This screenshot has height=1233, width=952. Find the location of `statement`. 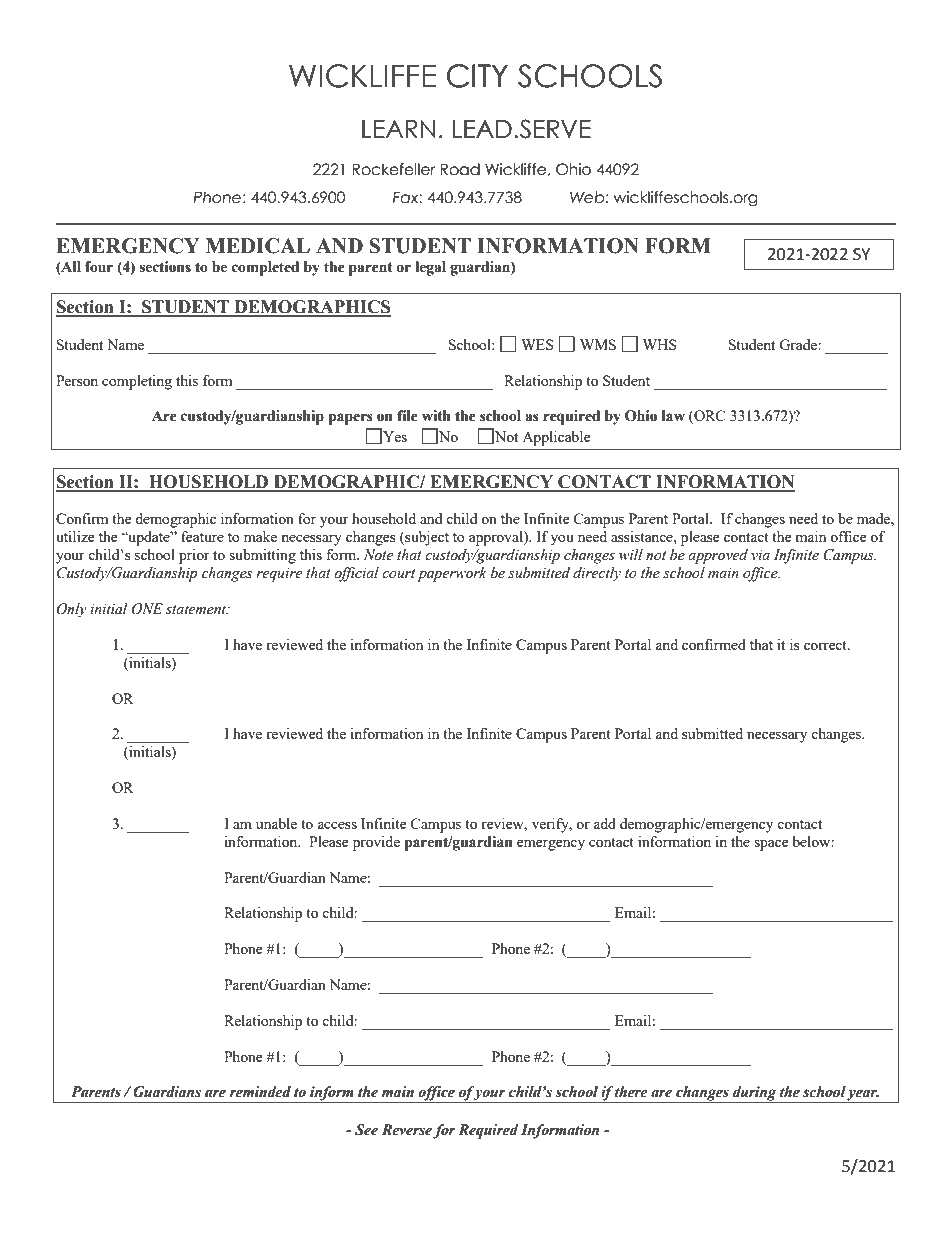

statement is located at coordinates (197, 610).
